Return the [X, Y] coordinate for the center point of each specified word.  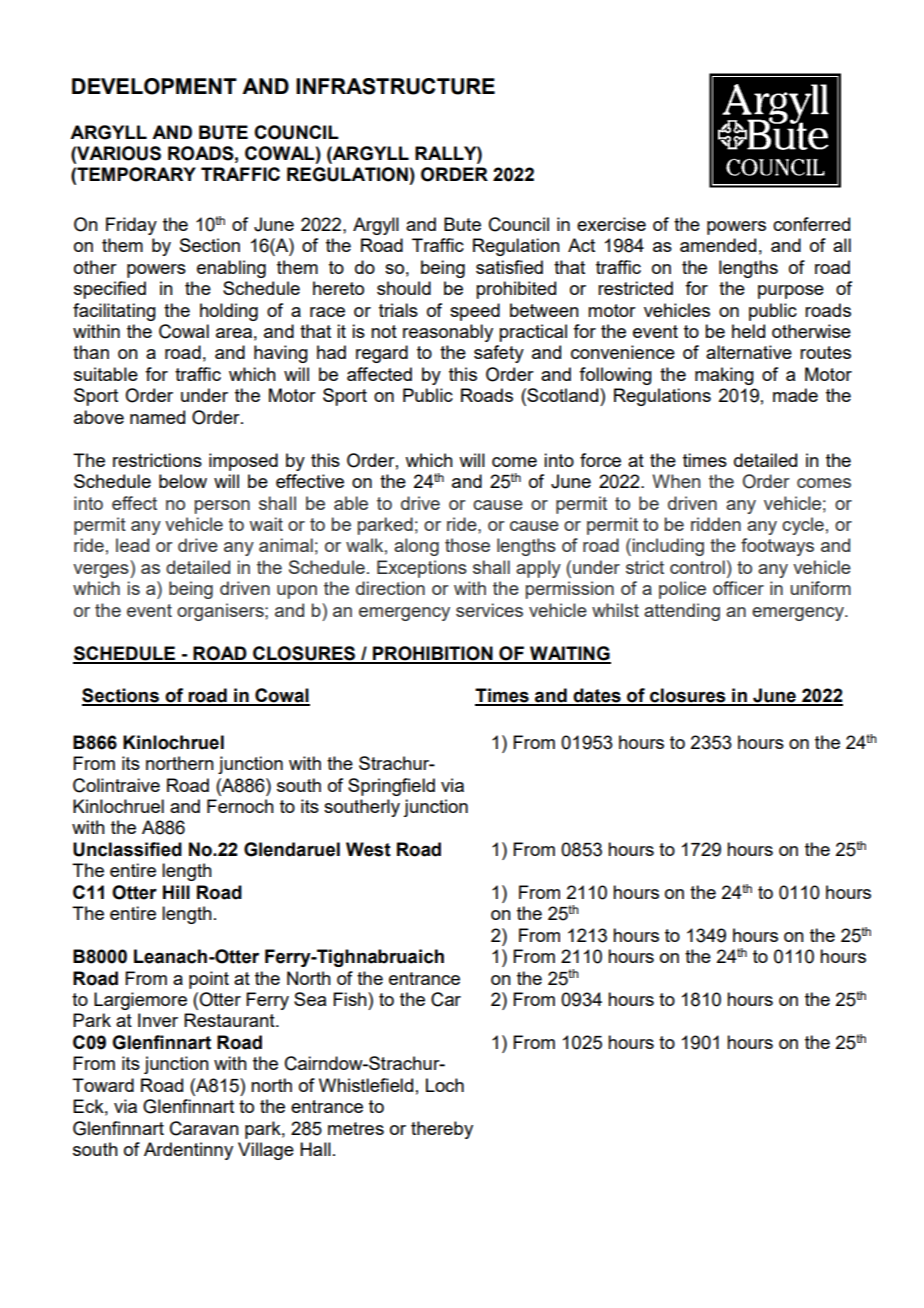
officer [738, 588]
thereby [442, 1130]
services [489, 610]
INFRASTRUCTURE [395, 86]
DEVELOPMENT [154, 86]
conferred [811, 224]
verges [102, 571]
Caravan [204, 1128]
